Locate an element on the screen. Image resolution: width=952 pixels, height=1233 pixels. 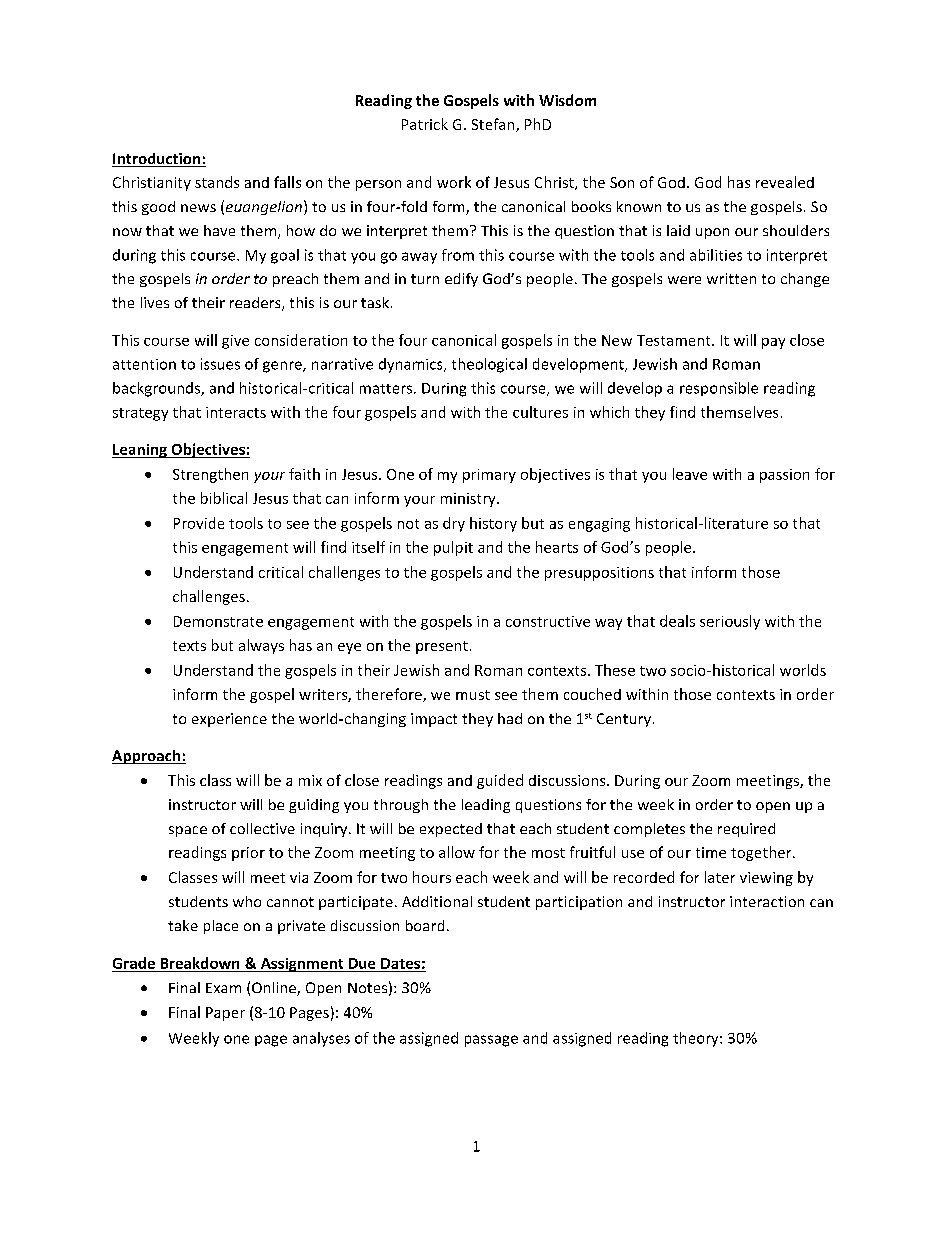
Stefan is located at coordinates (494, 125).
